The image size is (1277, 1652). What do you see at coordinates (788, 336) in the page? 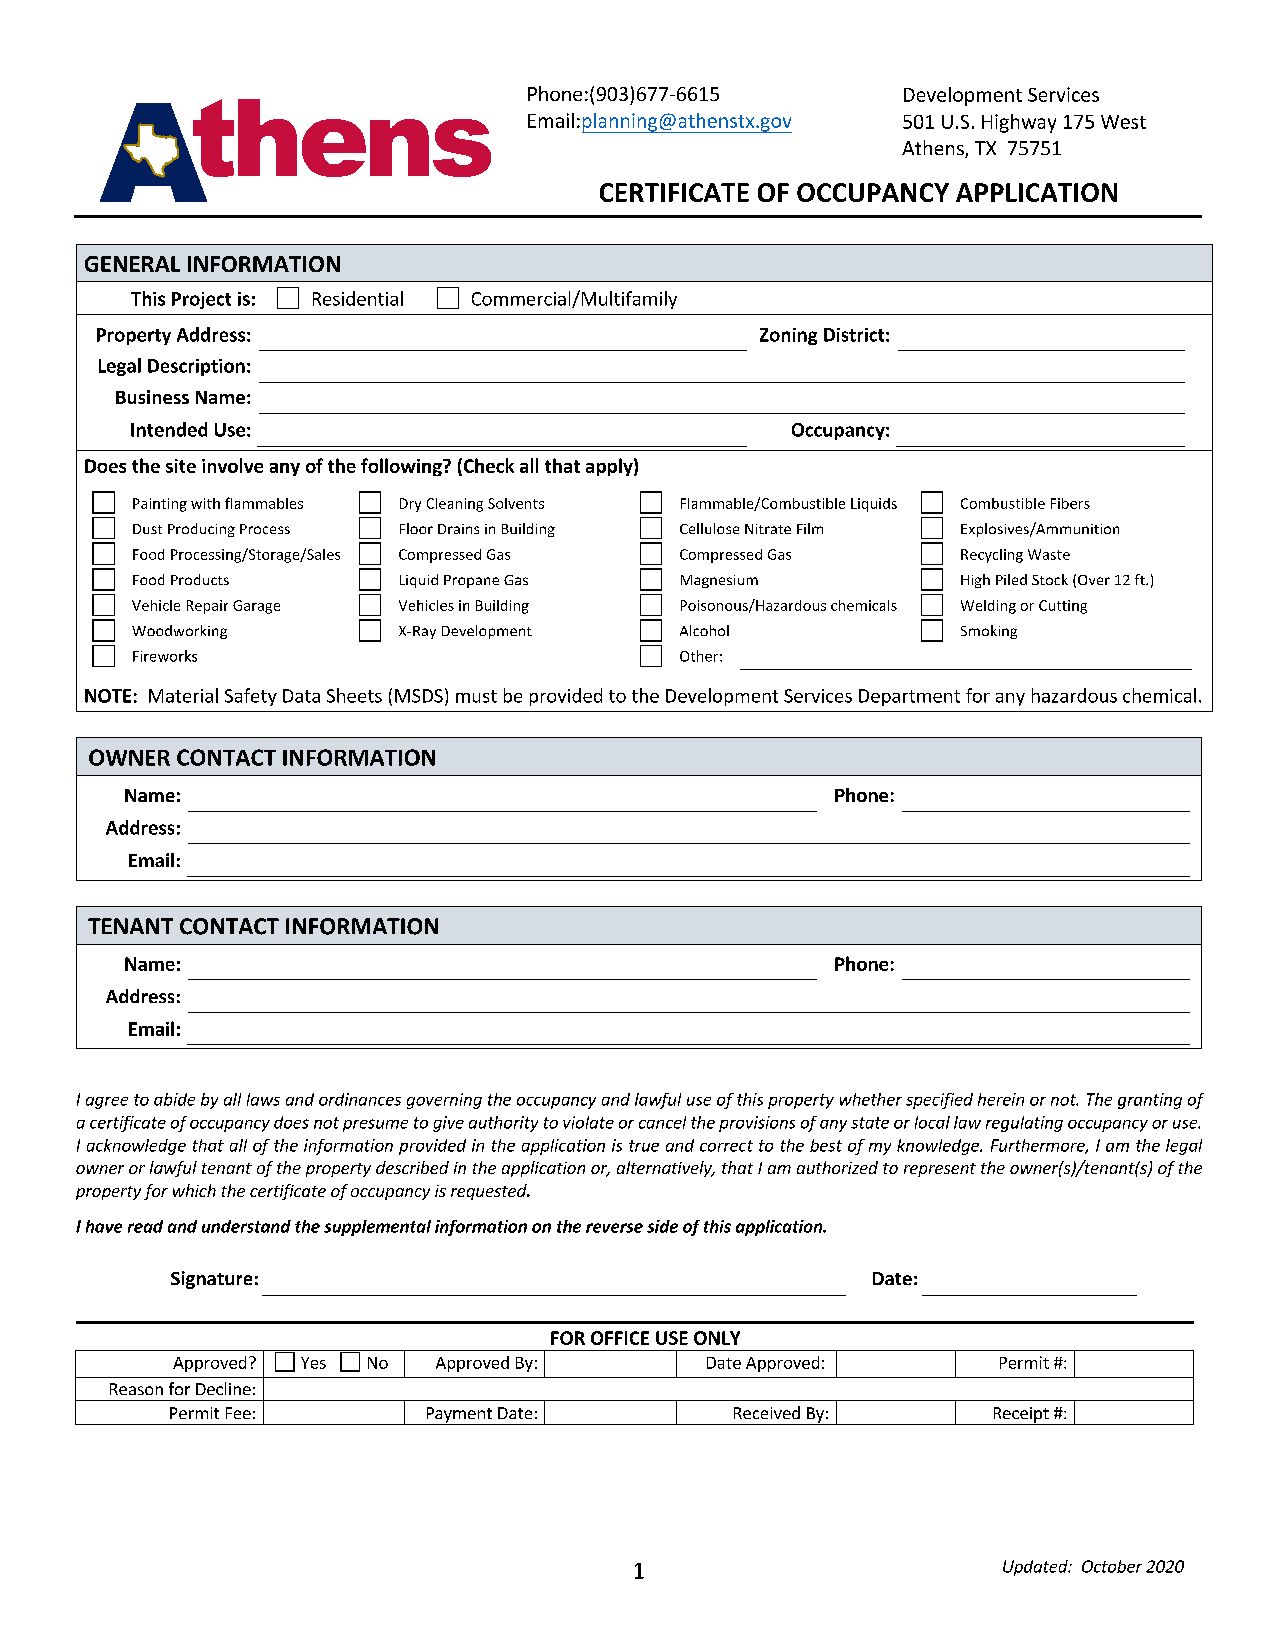
I see `Zoning` at bounding box center [788, 336].
